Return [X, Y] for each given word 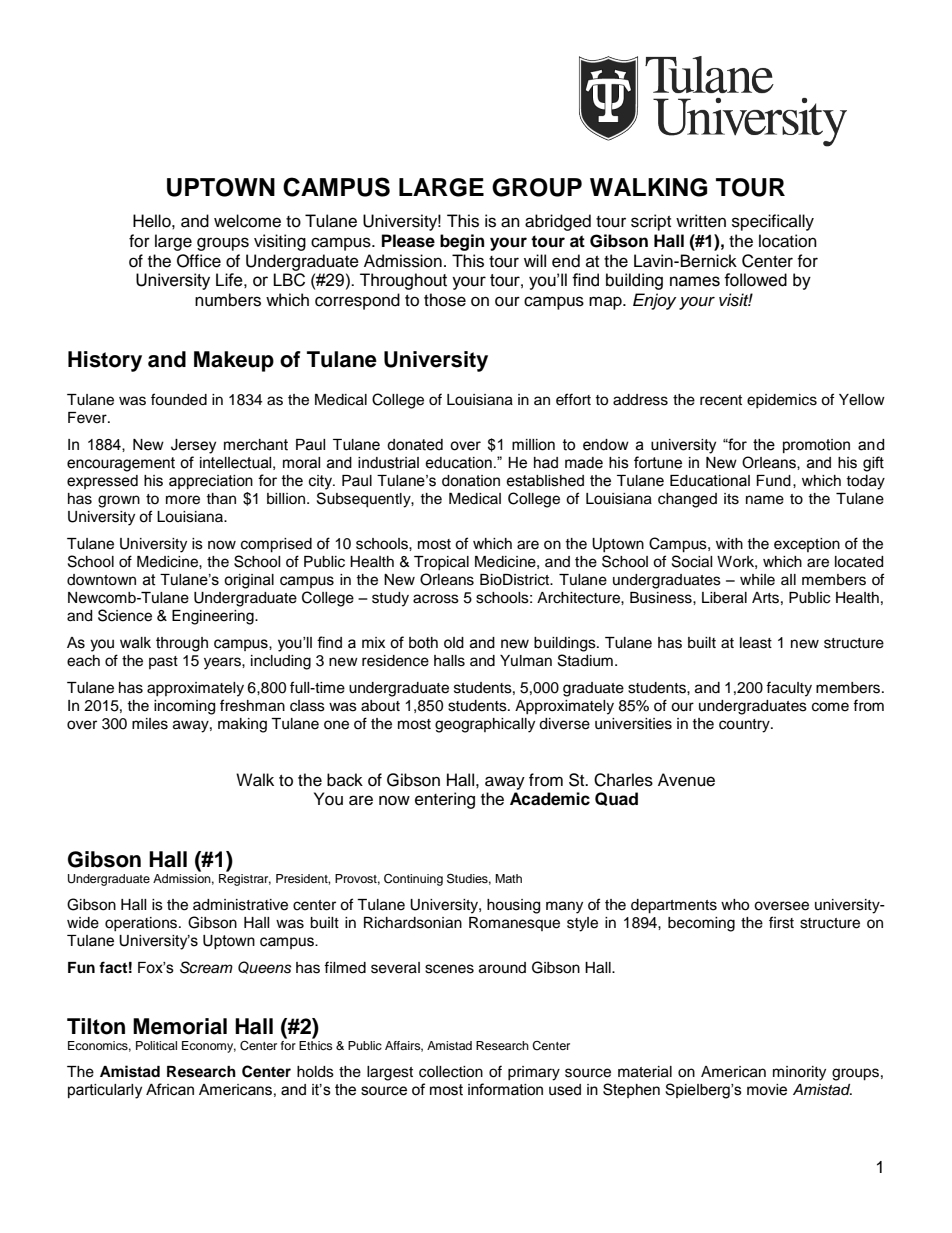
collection [451, 1072]
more [183, 500]
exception [807, 545]
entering [445, 800]
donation [471, 481]
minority [799, 1073]
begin [462, 242]
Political [156, 1045]
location [788, 241]
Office [199, 261]
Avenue [686, 780]
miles [150, 724]
